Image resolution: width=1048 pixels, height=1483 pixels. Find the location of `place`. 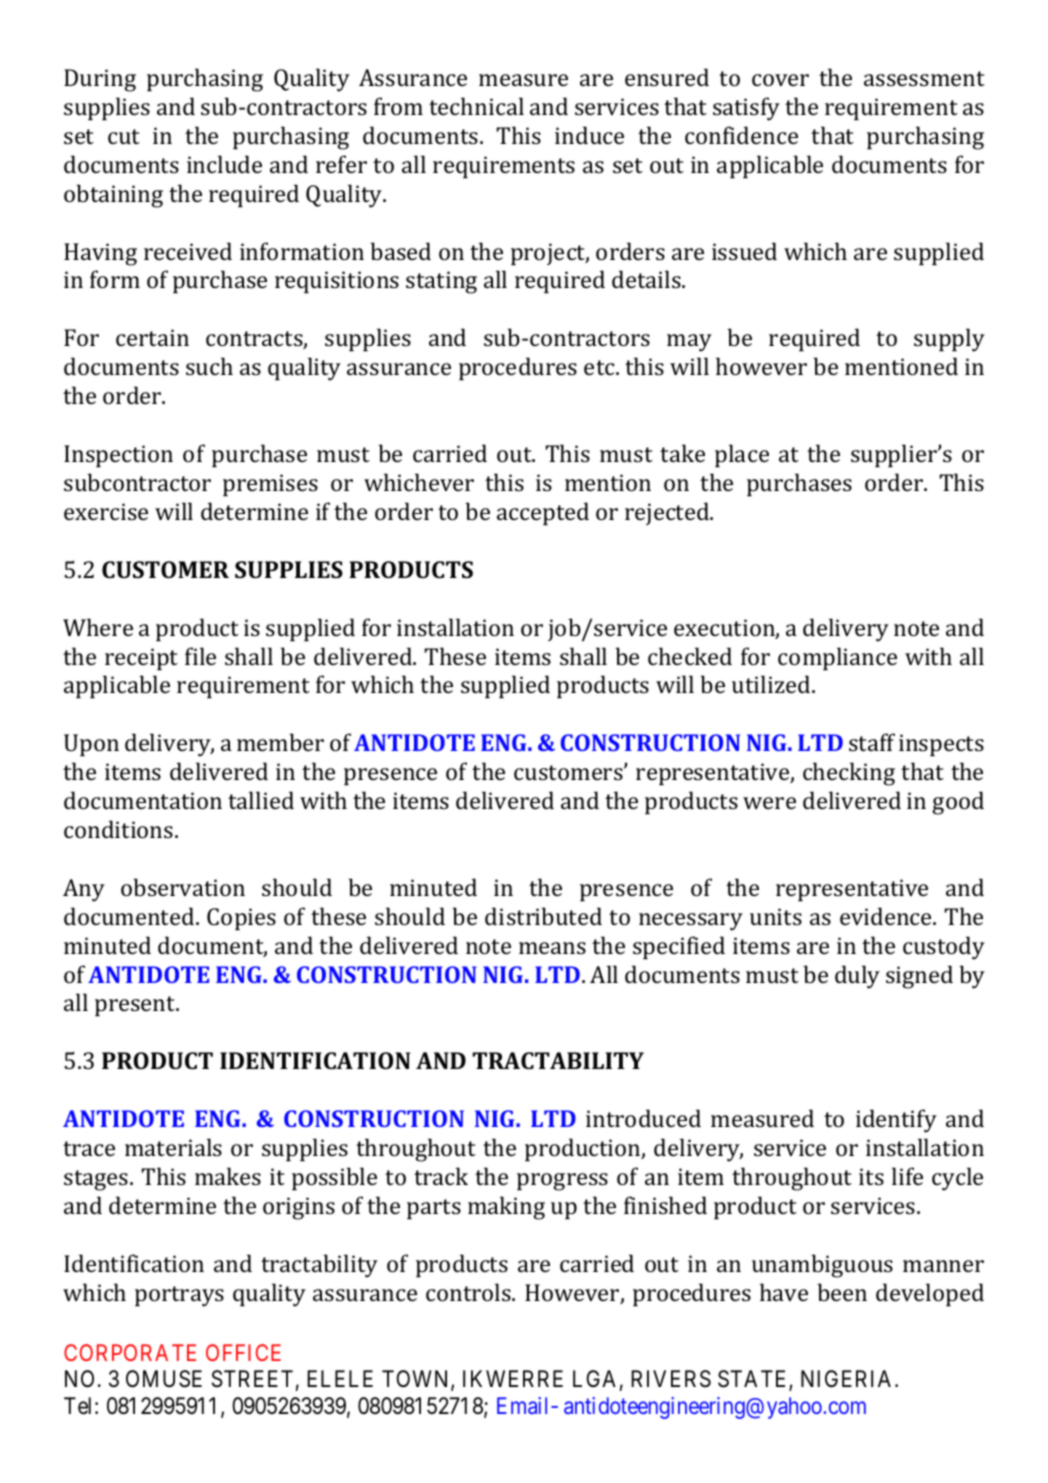

place is located at coordinates (742, 455).
